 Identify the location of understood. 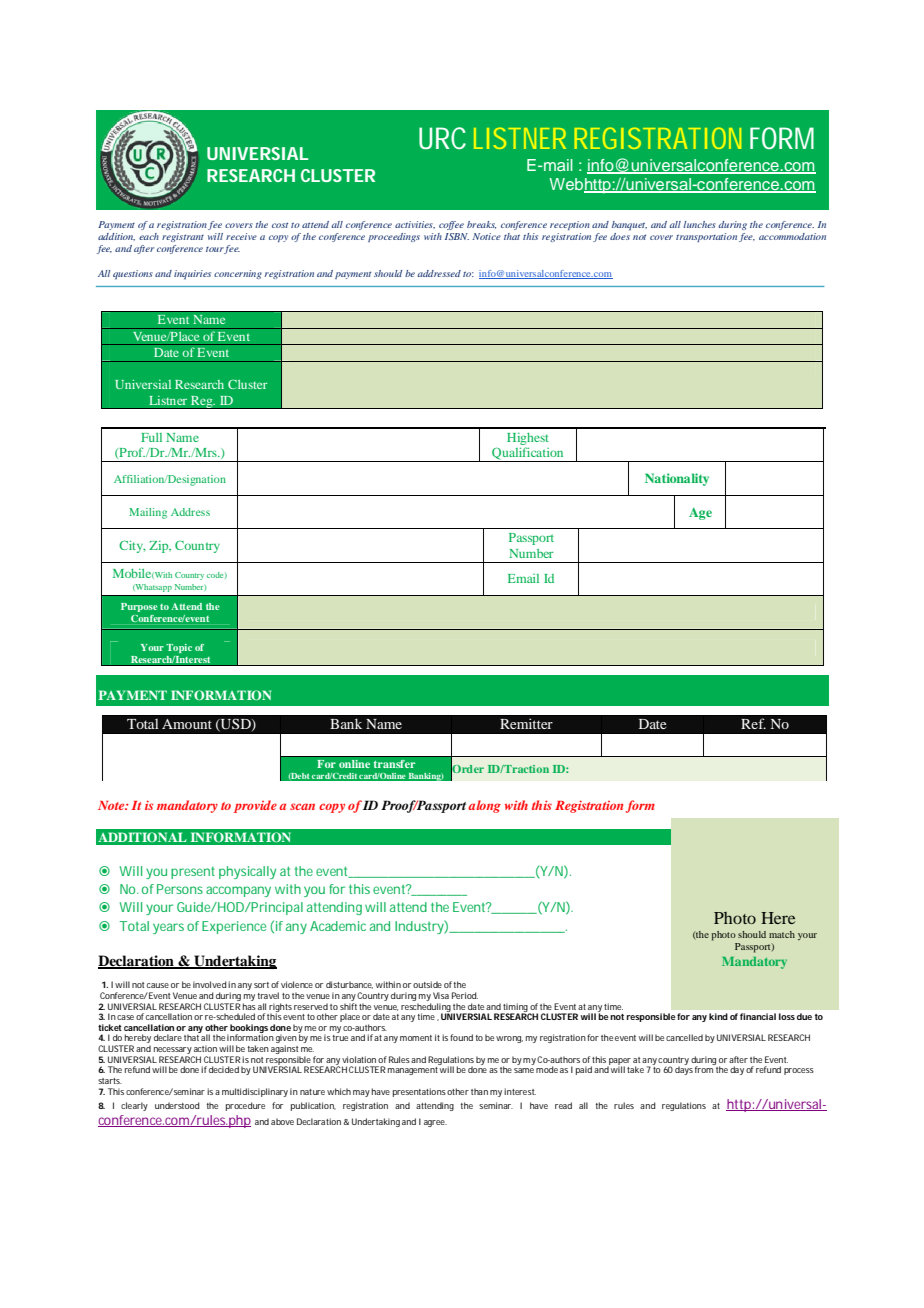
(177, 1105).
